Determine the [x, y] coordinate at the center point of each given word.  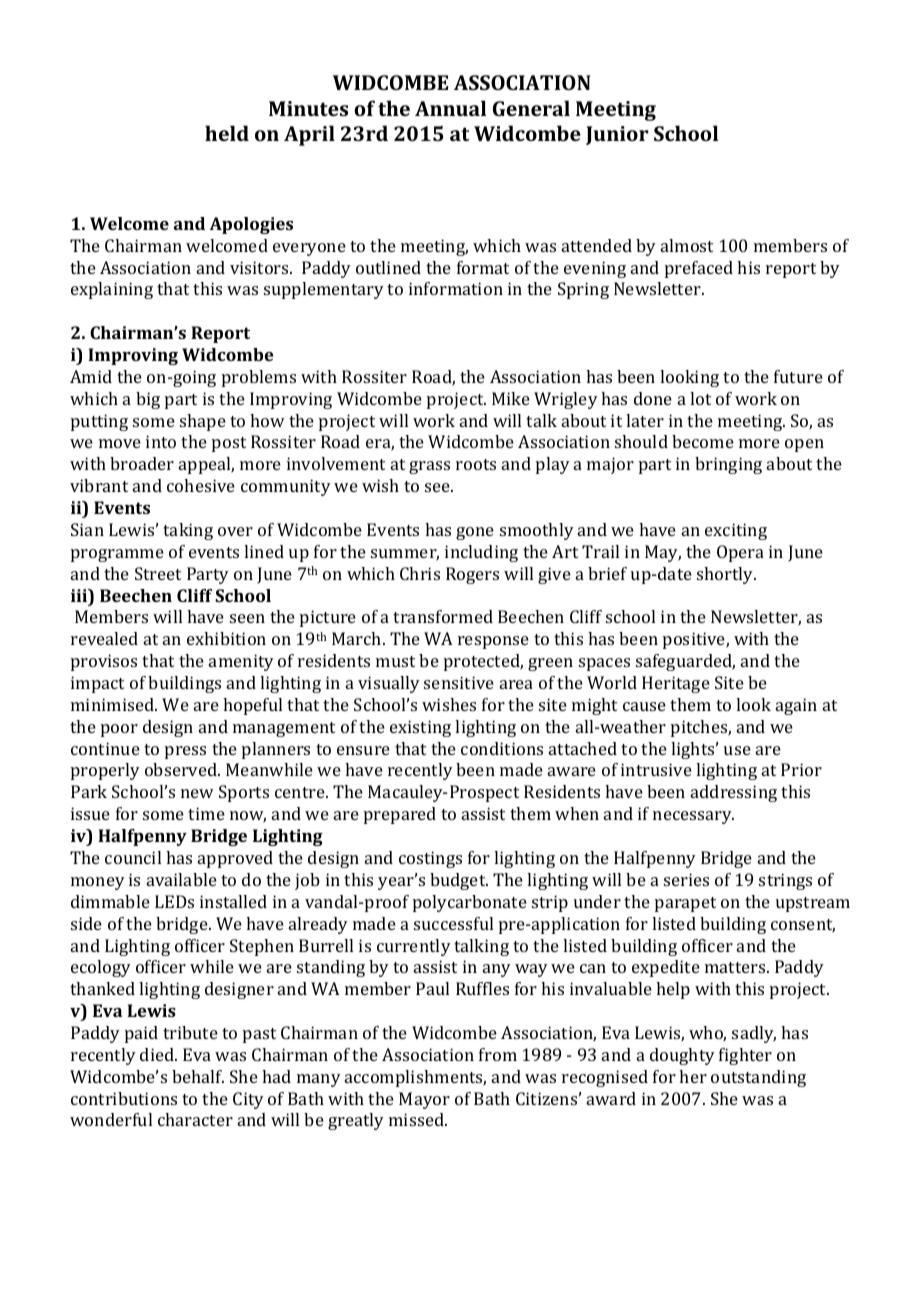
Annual [450, 108]
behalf [198, 1076]
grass [429, 467]
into [161, 441]
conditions [502, 748]
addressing [734, 793]
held [227, 133]
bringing [728, 465]
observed [182, 769]
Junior [617, 135]
